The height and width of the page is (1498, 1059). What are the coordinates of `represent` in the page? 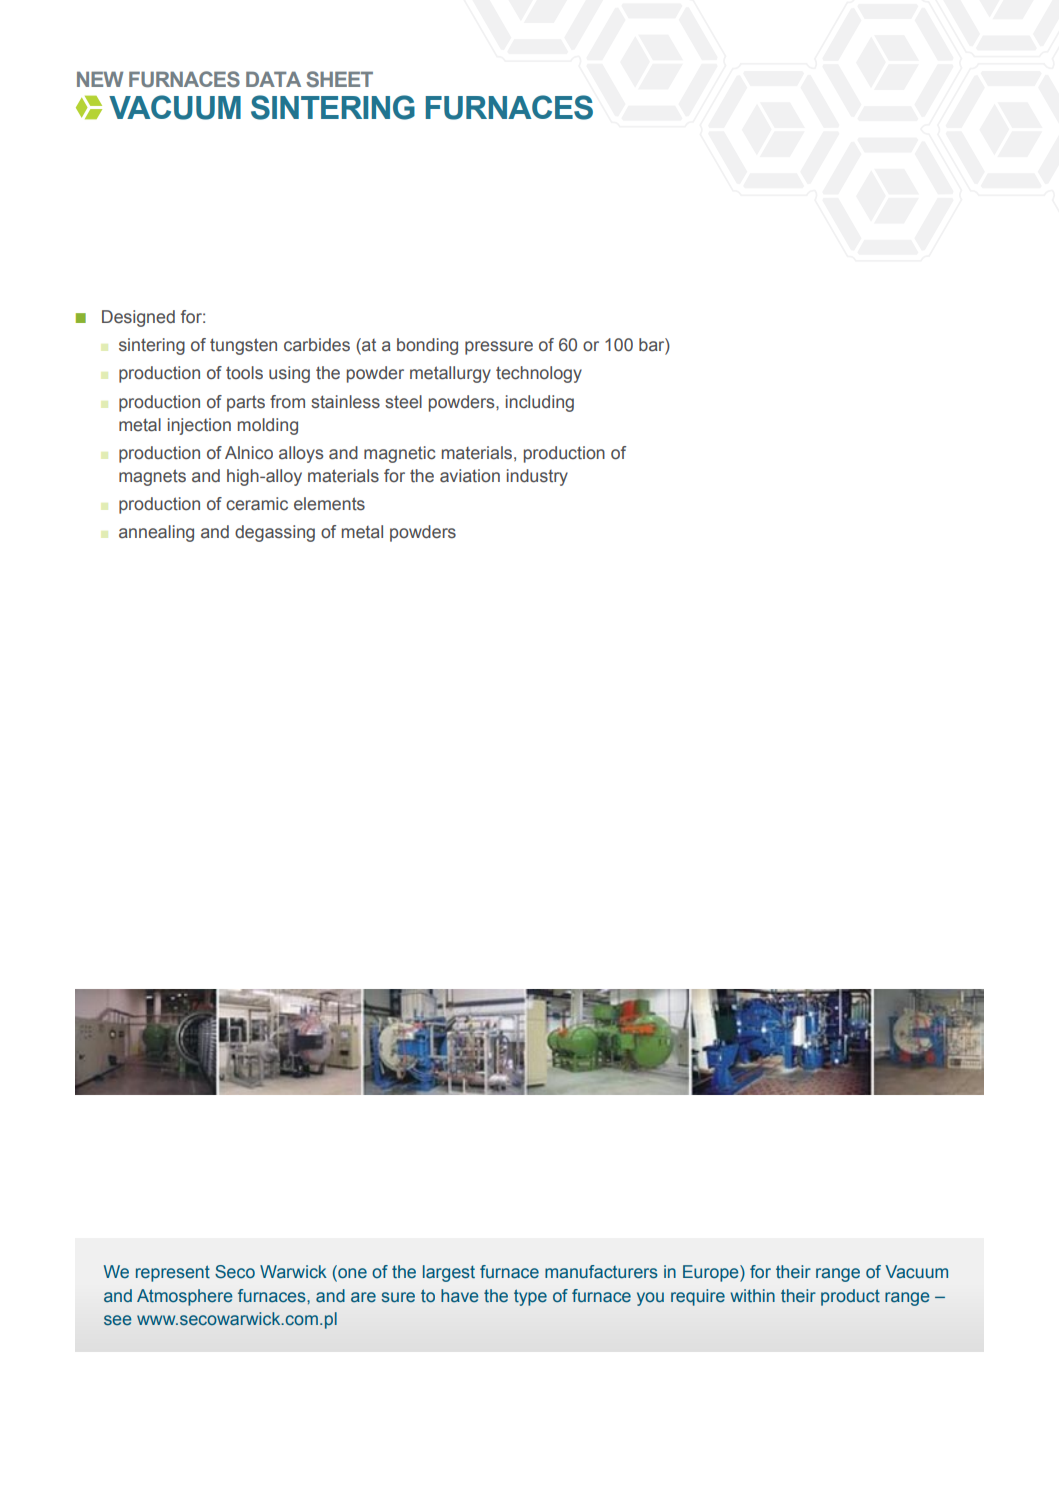 It's located at (173, 1273).
